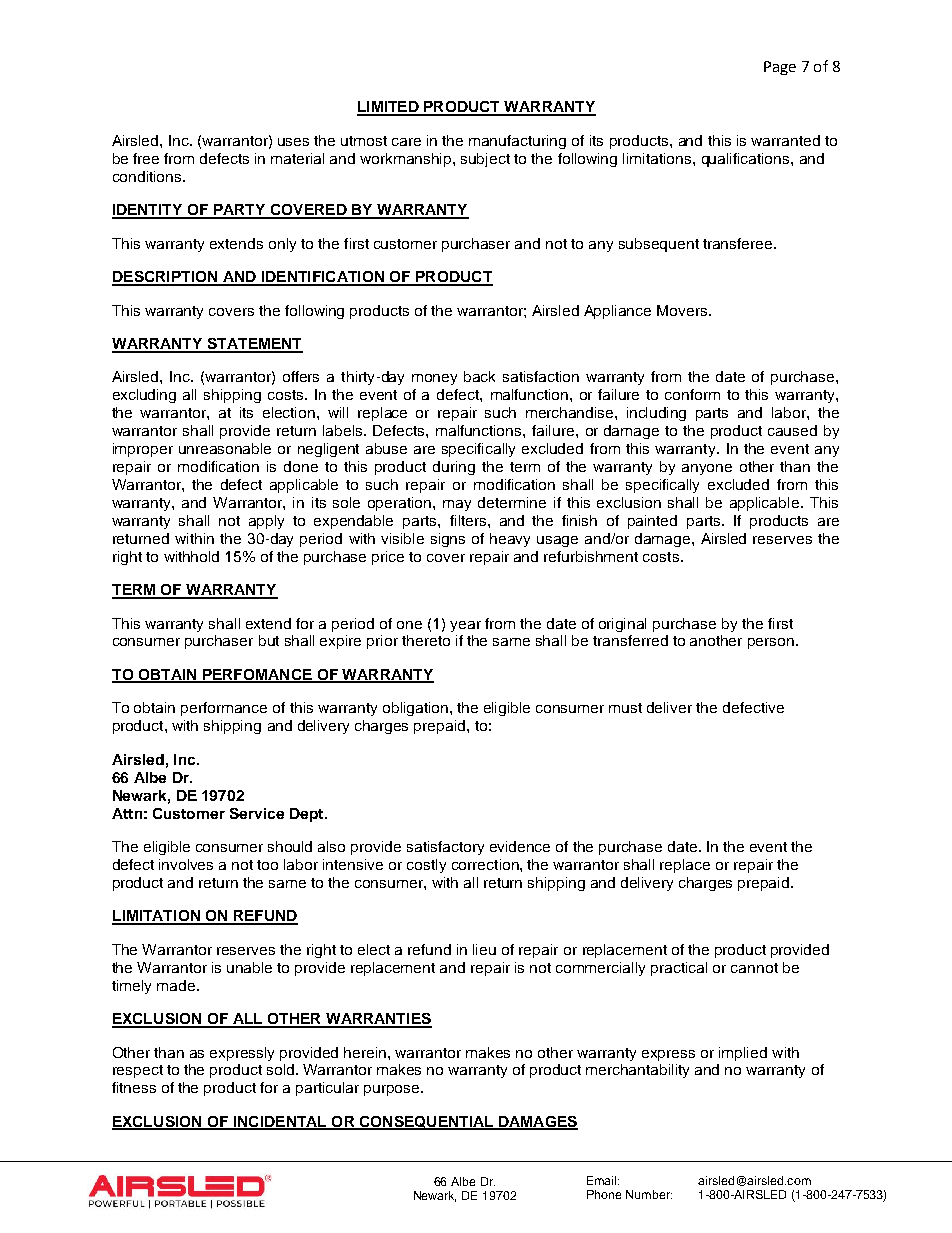  What do you see at coordinates (771, 643) in the image?
I see `person` at bounding box center [771, 643].
